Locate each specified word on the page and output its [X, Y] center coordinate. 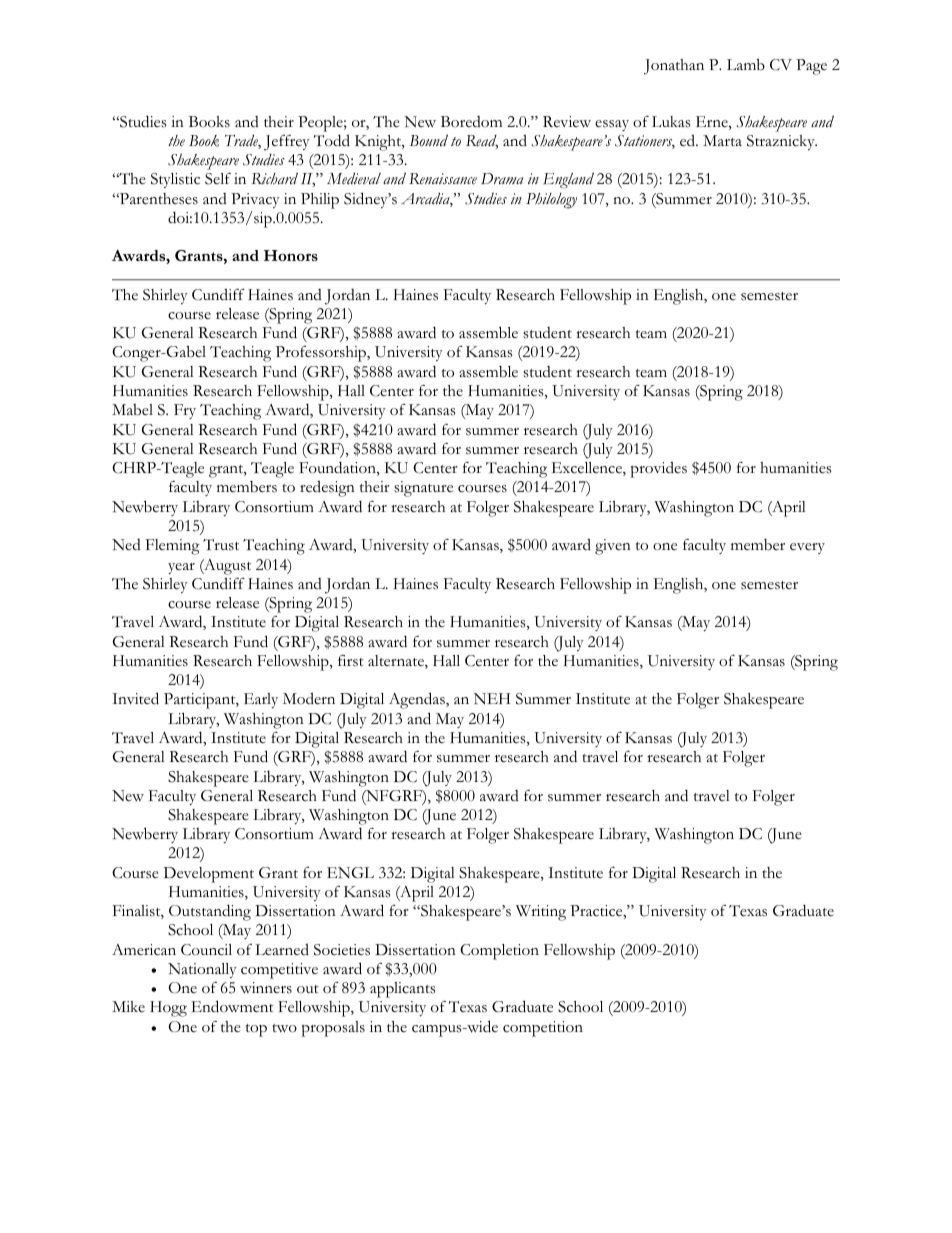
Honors [291, 255]
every [807, 548]
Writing [541, 913]
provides [659, 469]
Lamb [746, 64]
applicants [403, 990]
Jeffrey [287, 142]
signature [423, 489]
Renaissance [443, 179]
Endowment [232, 1006]
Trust [221, 545]
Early [261, 700]
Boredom [471, 121]
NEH [492, 699]
